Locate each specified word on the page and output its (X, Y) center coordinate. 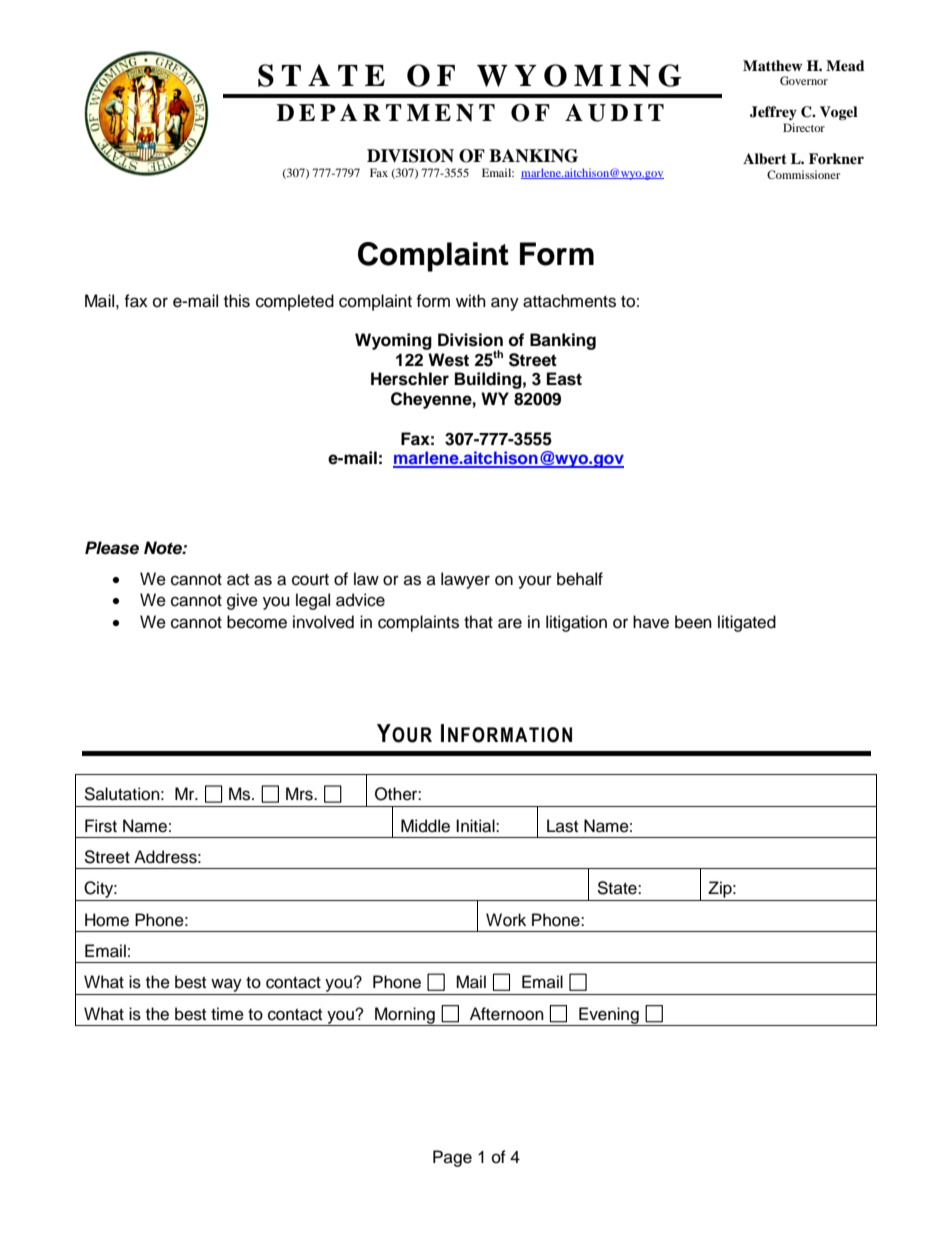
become (257, 622)
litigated (747, 623)
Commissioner (803, 174)
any (505, 304)
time (227, 1014)
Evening (609, 1016)
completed (295, 302)
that (478, 622)
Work (506, 920)
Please (112, 548)
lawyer (465, 580)
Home (107, 920)
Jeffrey (773, 113)
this (237, 301)
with (471, 300)
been (693, 622)
